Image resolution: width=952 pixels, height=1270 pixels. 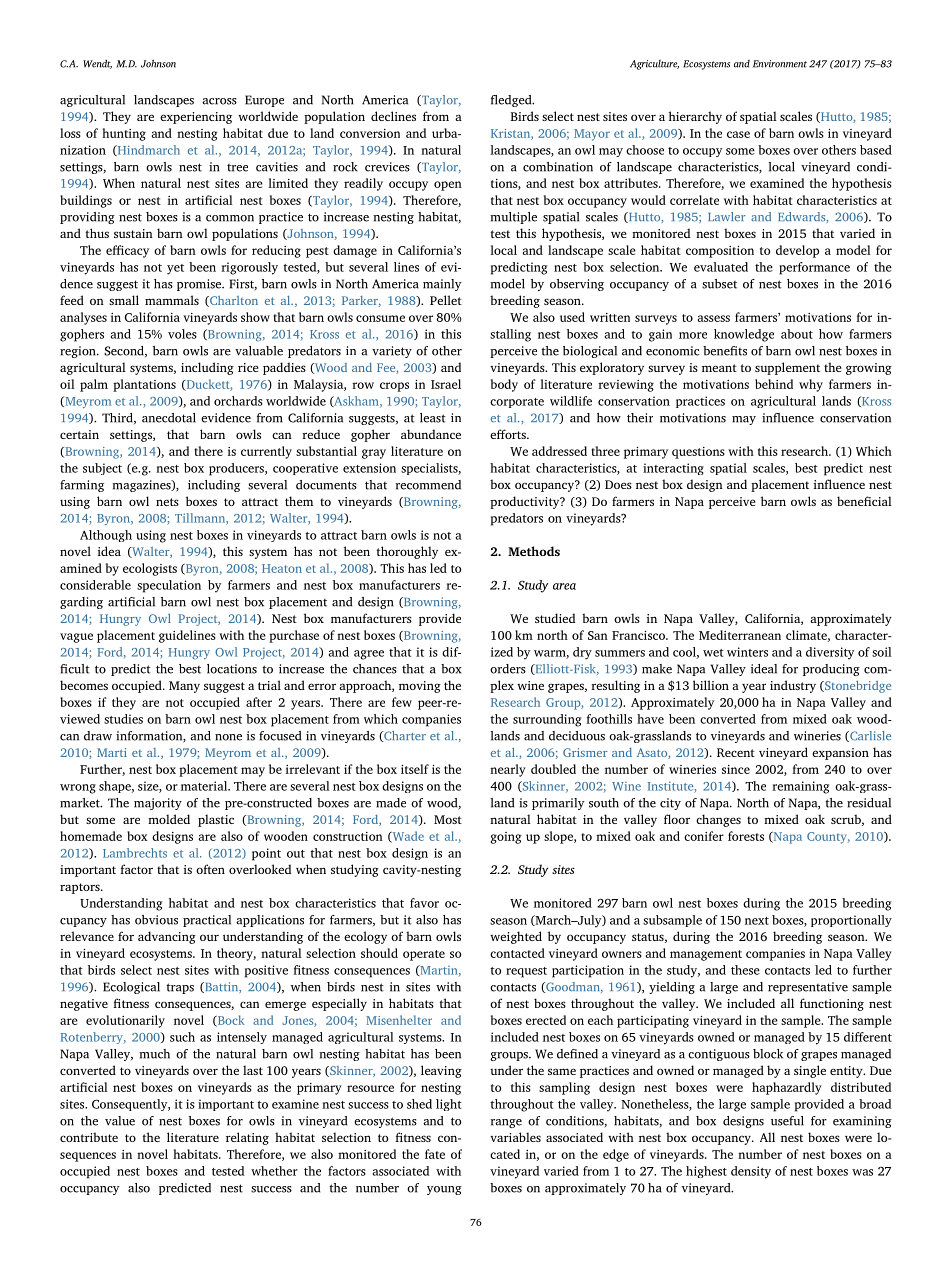 What do you see at coordinates (740, 635) in the document?
I see `Mediterranean` at bounding box center [740, 635].
